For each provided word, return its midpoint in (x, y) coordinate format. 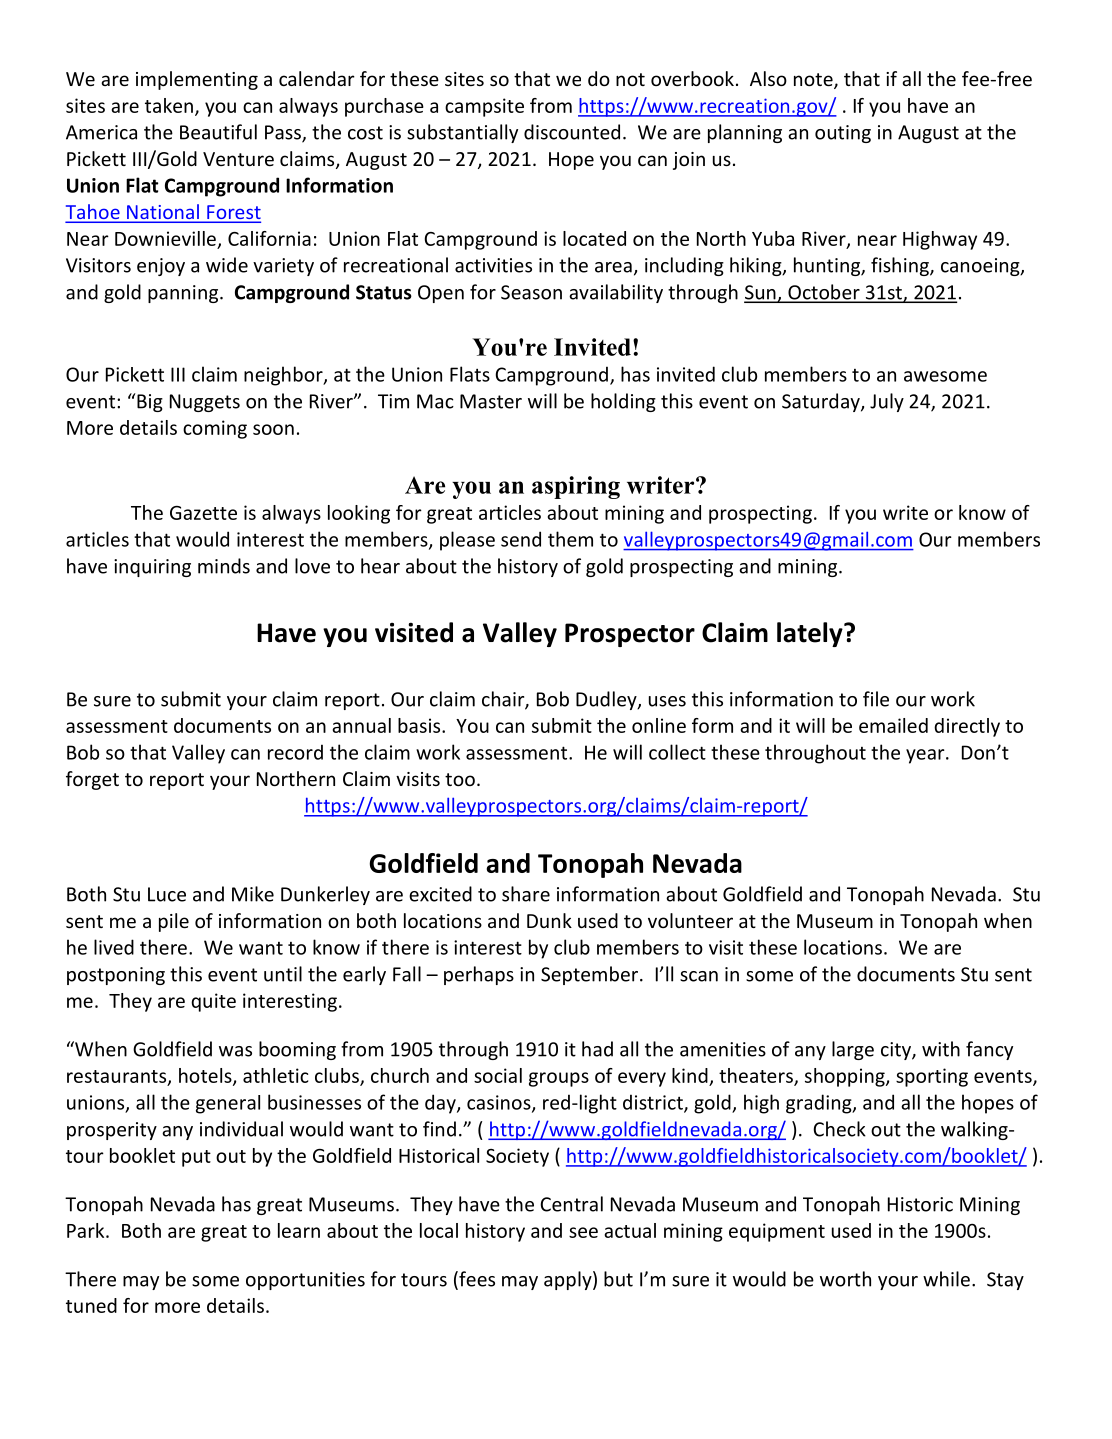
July (887, 402)
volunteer (690, 920)
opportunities (305, 1281)
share (526, 894)
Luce (167, 894)
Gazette (203, 513)
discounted (572, 132)
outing (843, 134)
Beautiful (218, 132)
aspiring (576, 487)
